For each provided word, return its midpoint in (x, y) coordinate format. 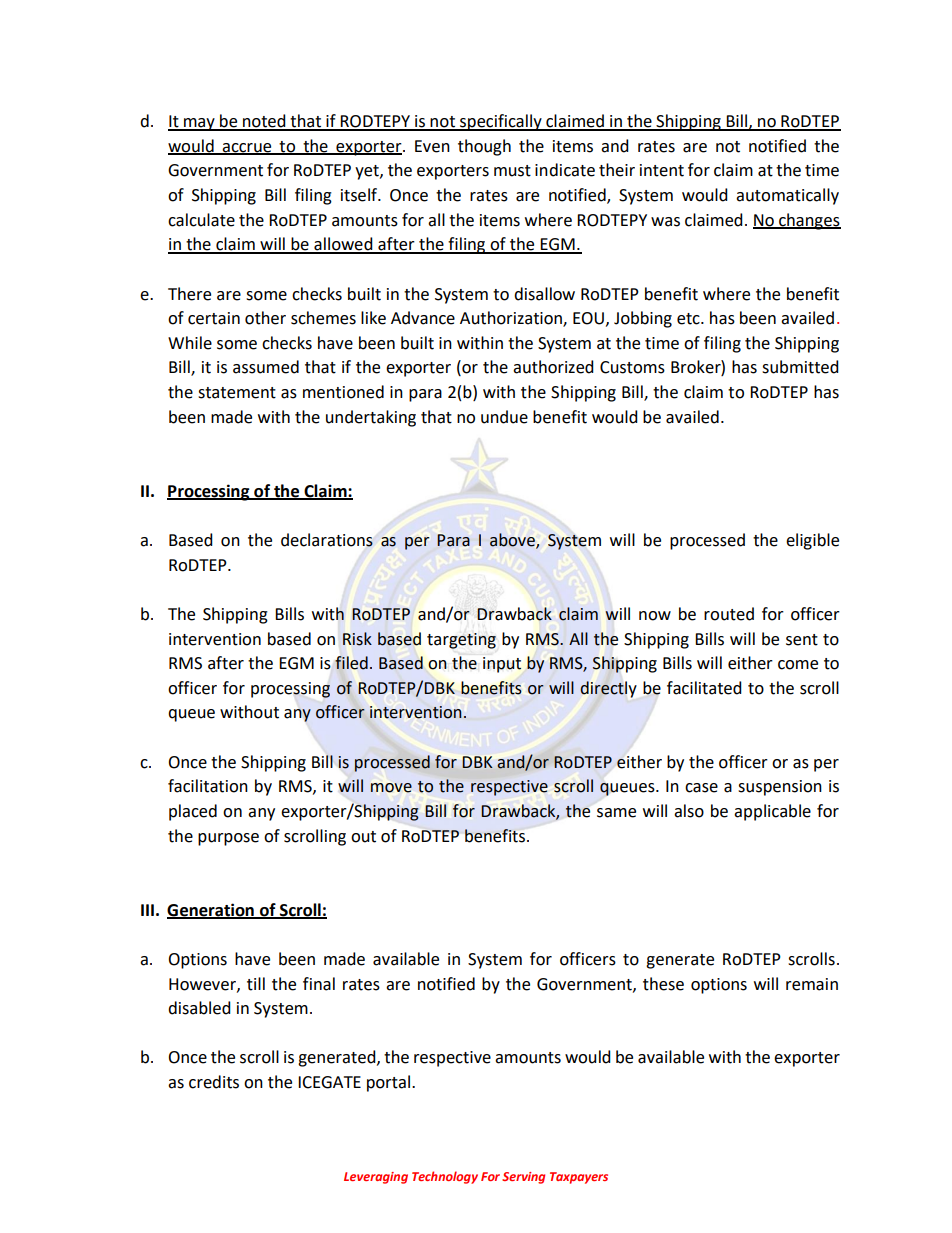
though (484, 147)
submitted (800, 367)
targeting (461, 641)
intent (662, 170)
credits (214, 1082)
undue (504, 417)
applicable (772, 812)
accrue (247, 148)
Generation (211, 910)
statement (237, 393)
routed (729, 614)
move (391, 788)
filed (351, 663)
